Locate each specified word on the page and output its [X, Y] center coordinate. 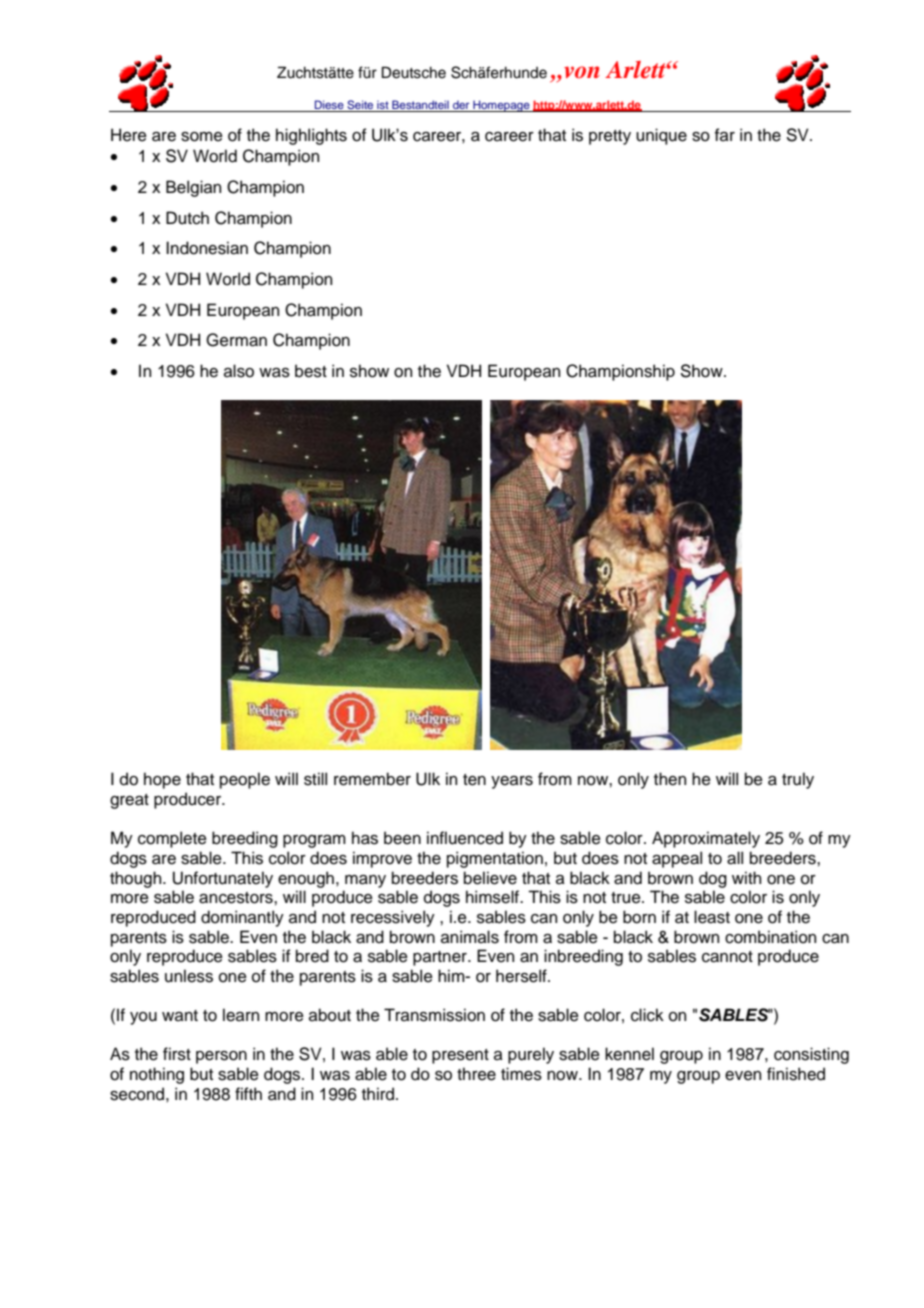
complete [172, 839]
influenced [465, 838]
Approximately [706, 839]
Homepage [501, 106]
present [460, 1056]
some [202, 137]
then [670, 779]
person [221, 1057]
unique [661, 136]
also [239, 371]
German [236, 340]
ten [474, 780]
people [245, 780]
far [725, 135]
